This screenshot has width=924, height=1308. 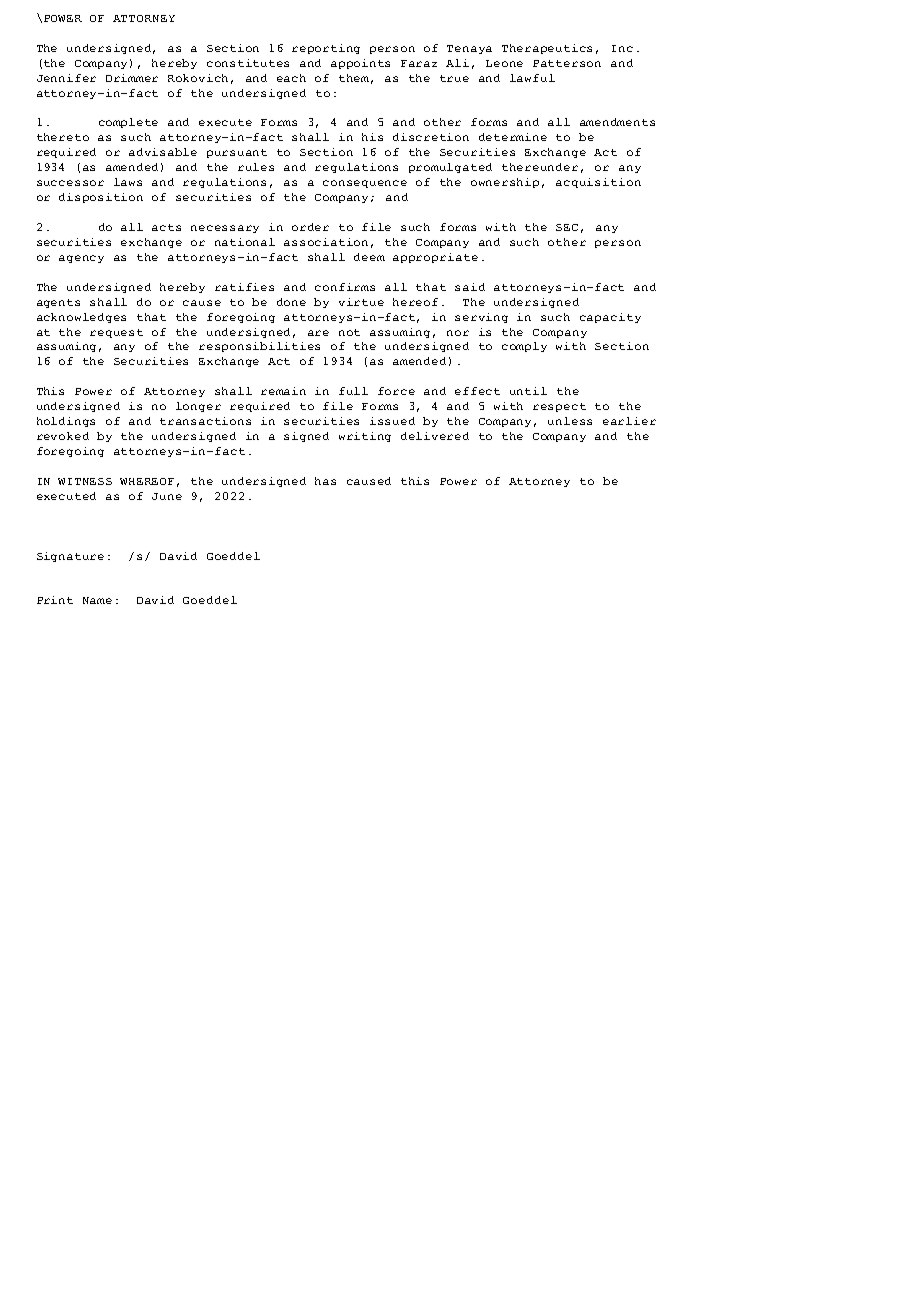 I want to click on respect, so click(x=559, y=407).
